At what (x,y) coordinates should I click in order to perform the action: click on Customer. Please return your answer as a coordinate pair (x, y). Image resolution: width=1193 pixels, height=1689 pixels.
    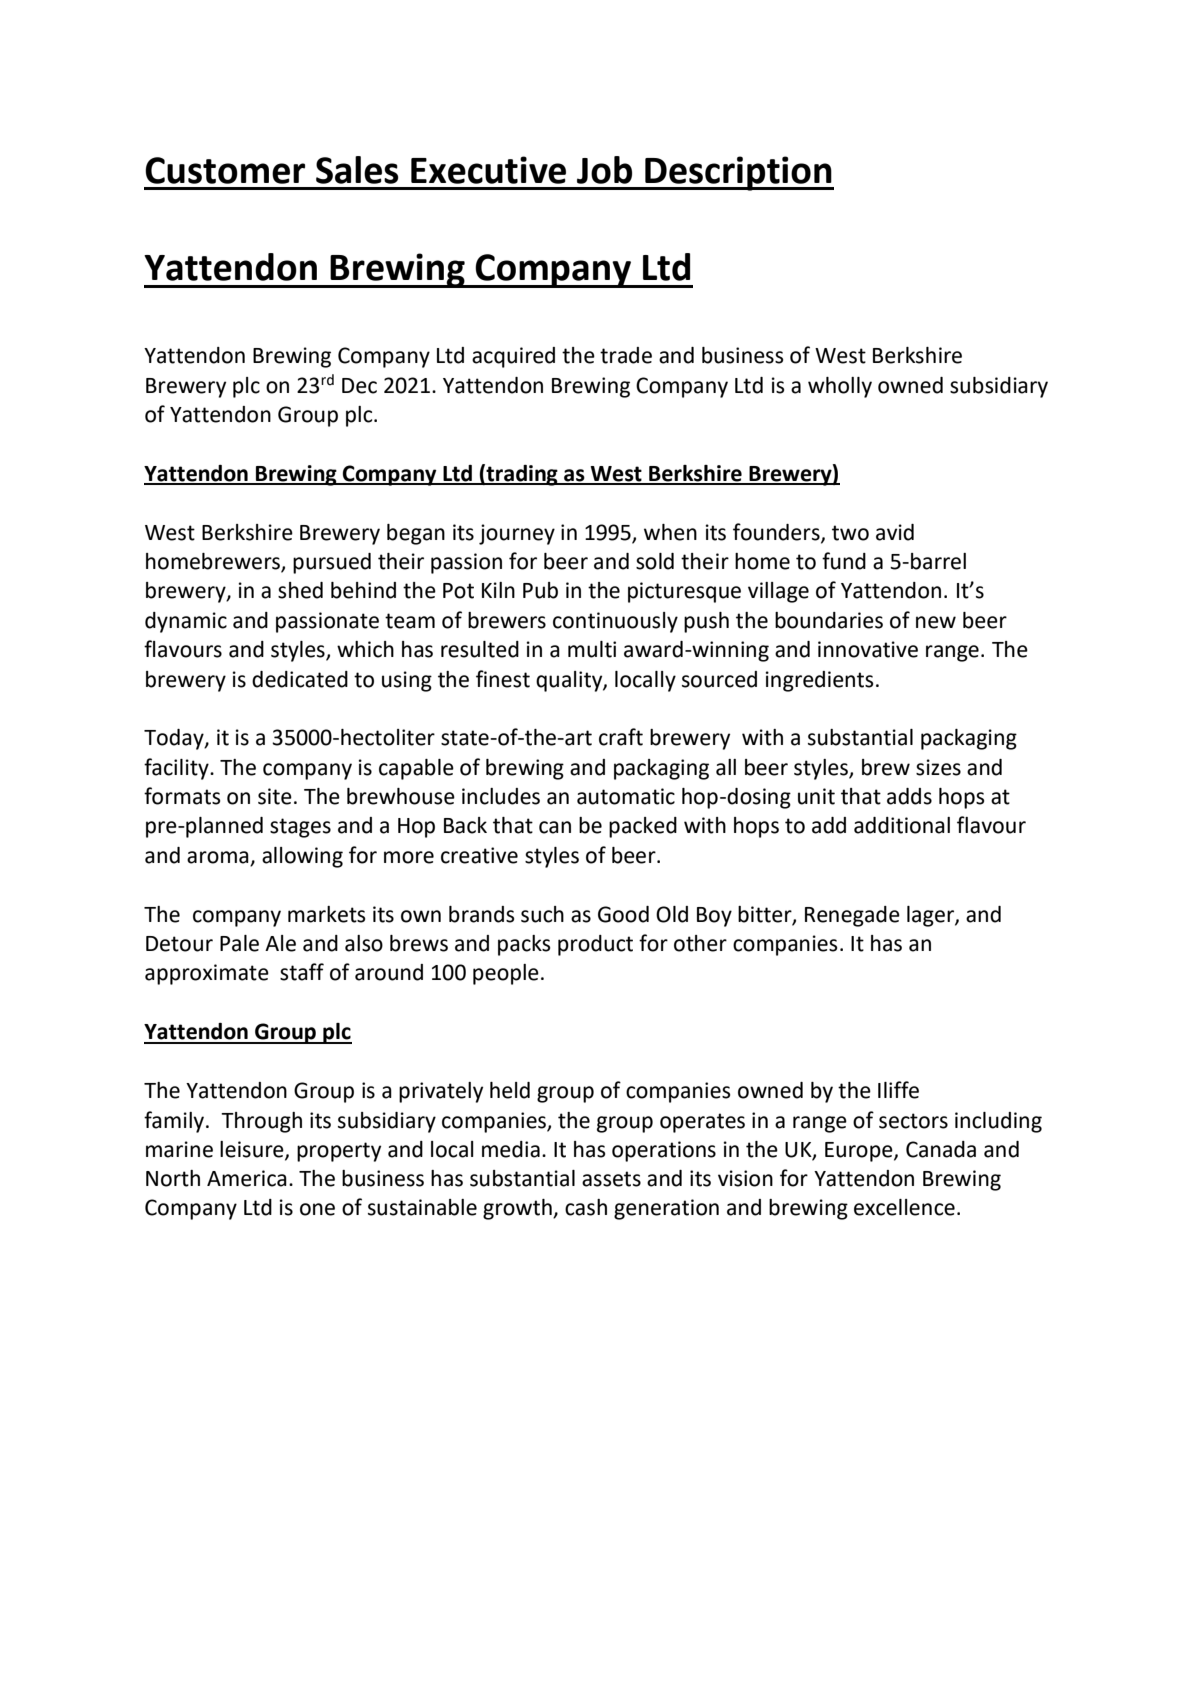
    Looking at the image, I should click on (225, 170).
